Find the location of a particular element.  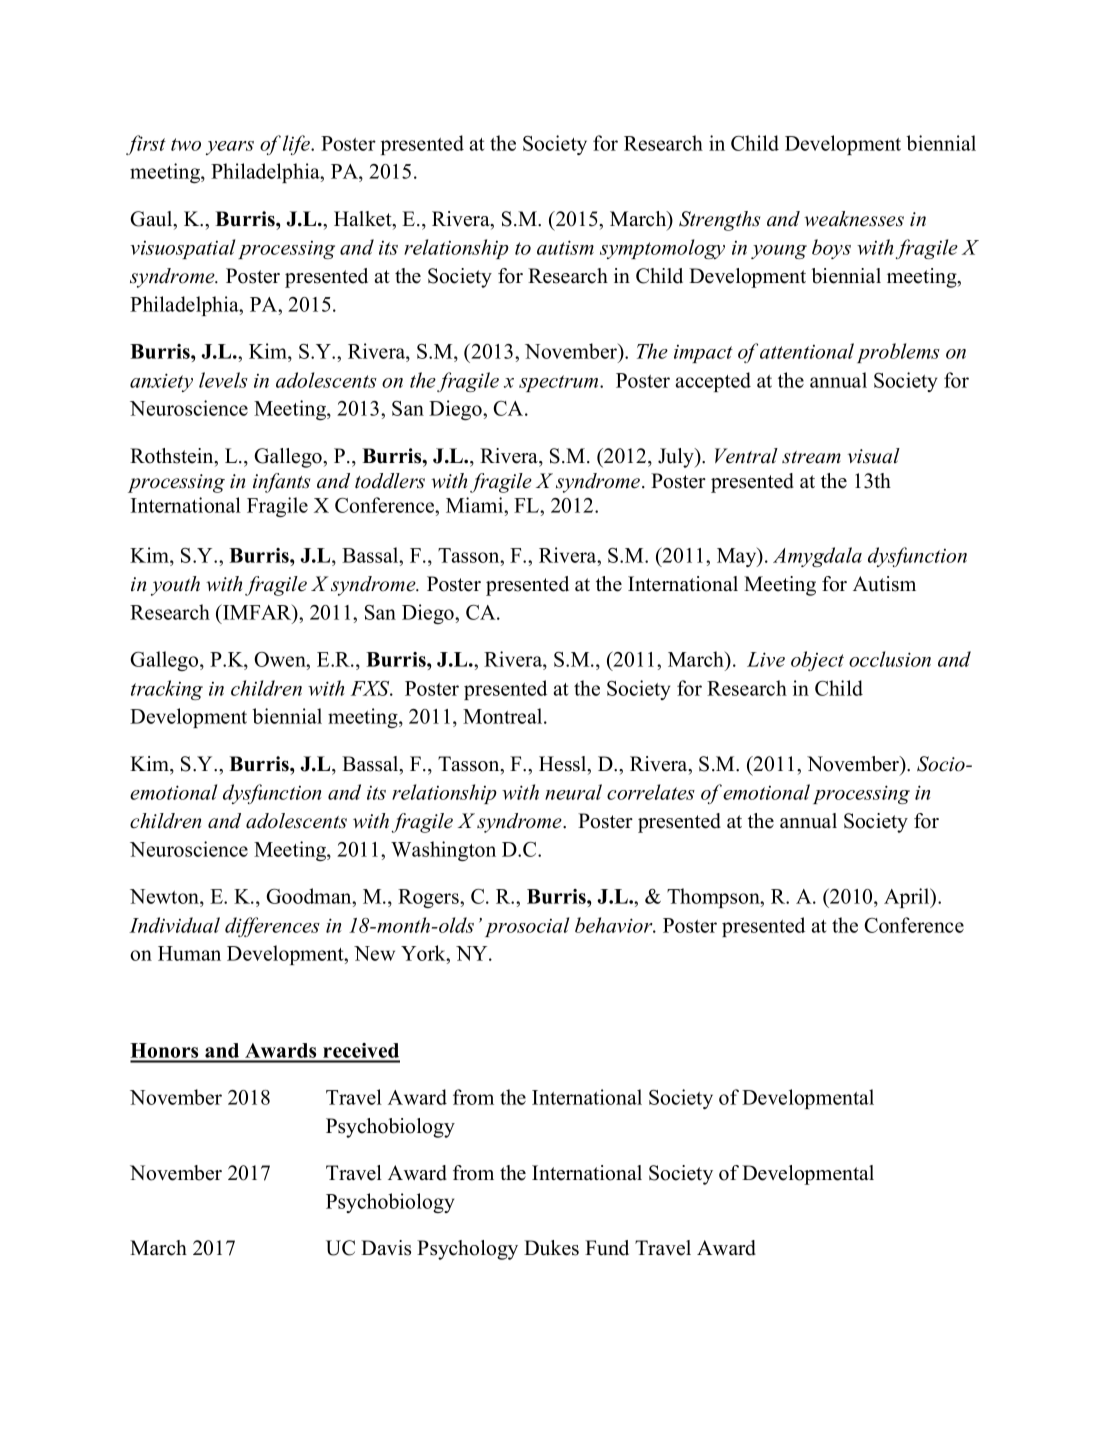

object is located at coordinates (817, 661).
